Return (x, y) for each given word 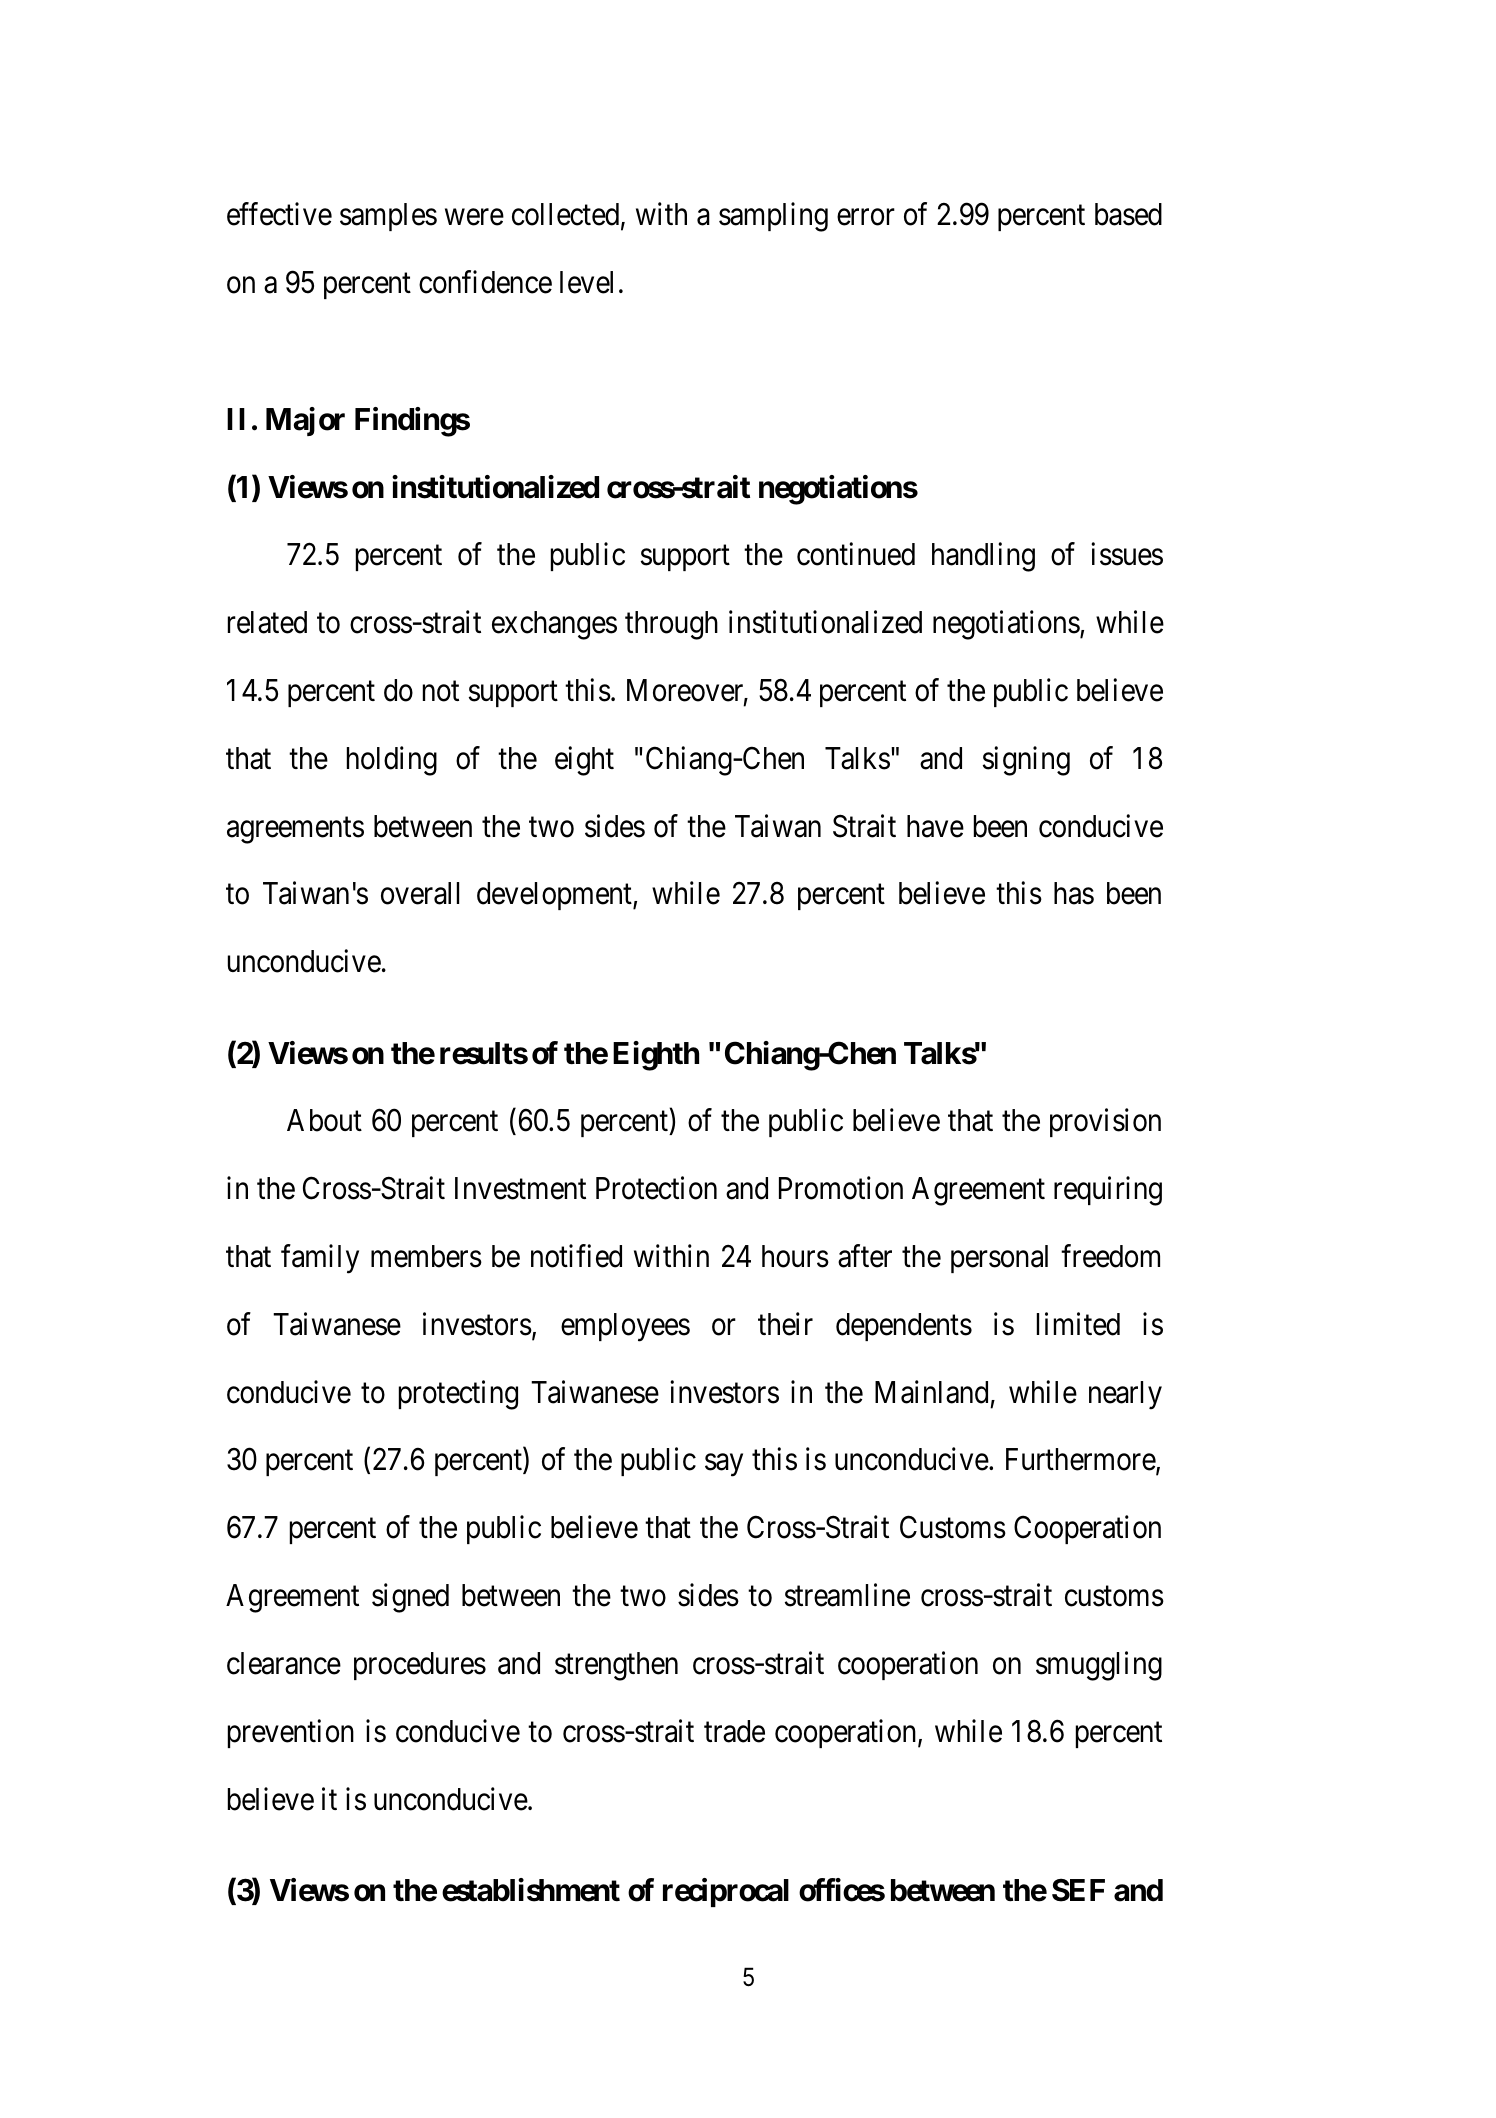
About (324, 1120)
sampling (773, 217)
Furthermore (1081, 1461)
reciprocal (726, 1892)
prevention (291, 1734)
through (671, 625)
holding (392, 761)
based (1128, 214)
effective (279, 214)
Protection (656, 1188)
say (724, 1466)
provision (1105, 1122)
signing (1026, 761)
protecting (458, 1395)
